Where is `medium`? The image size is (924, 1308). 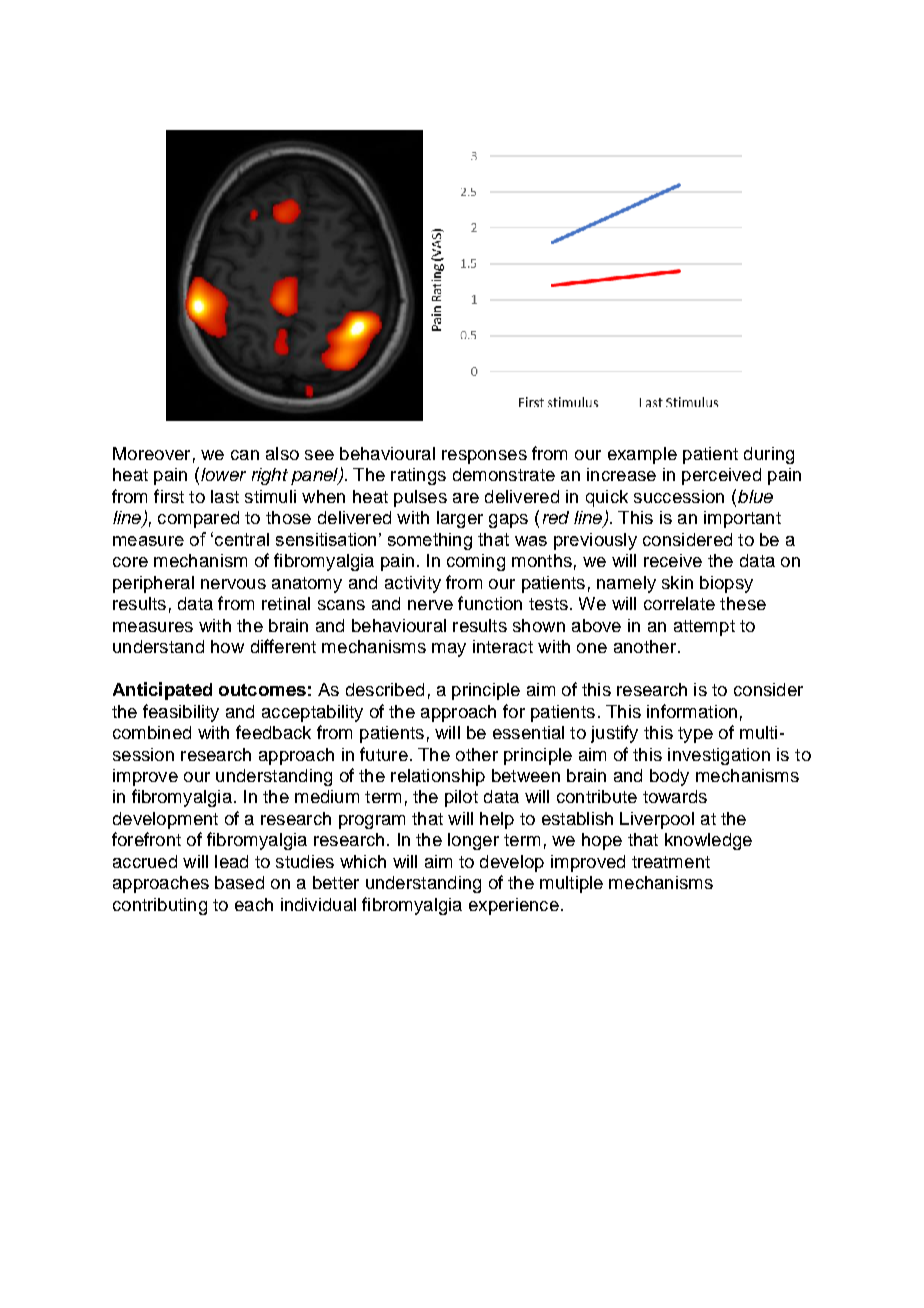 medium is located at coordinates (327, 796).
